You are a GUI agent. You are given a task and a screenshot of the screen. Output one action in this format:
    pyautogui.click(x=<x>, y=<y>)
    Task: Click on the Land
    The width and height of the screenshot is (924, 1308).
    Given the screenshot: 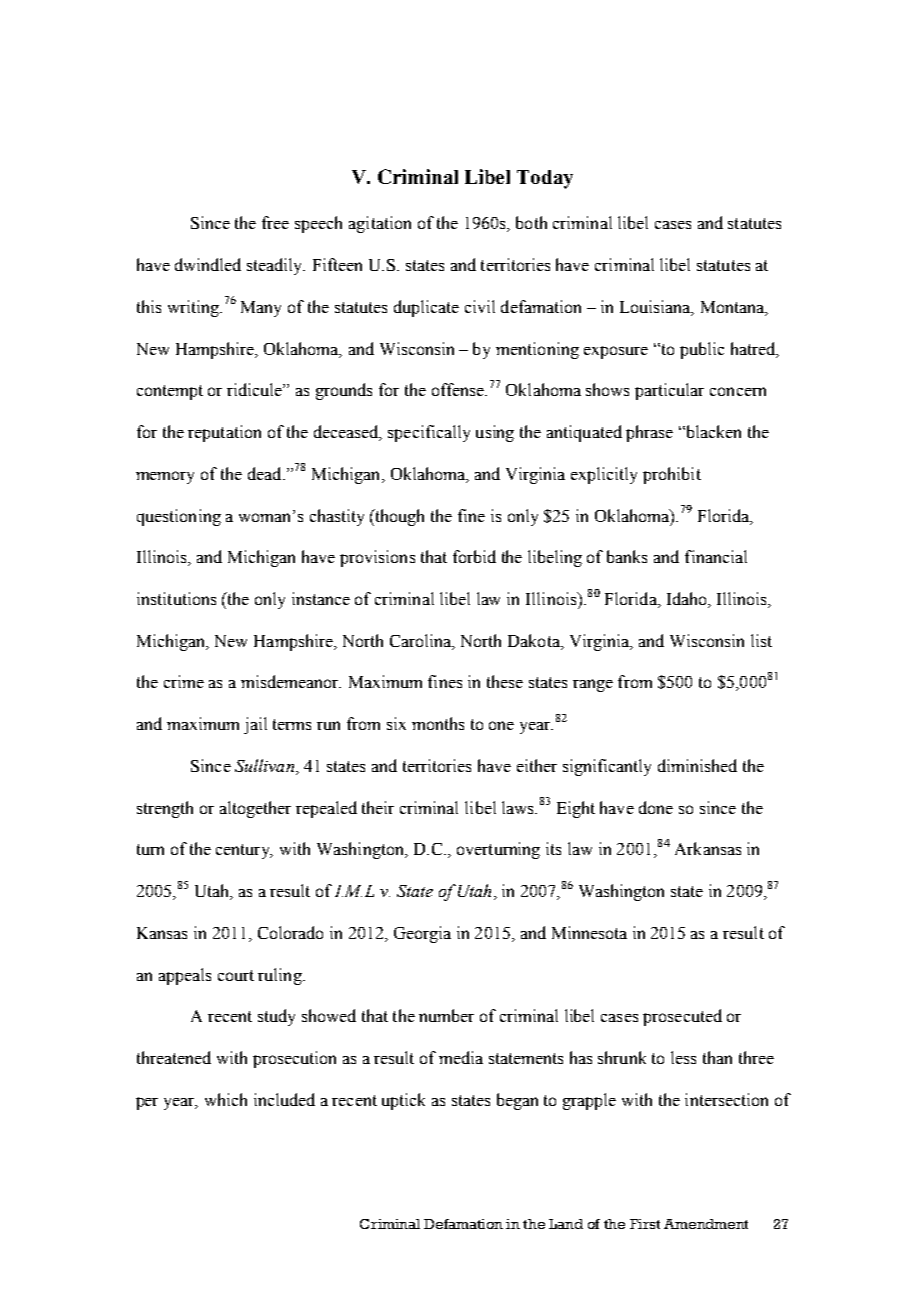 What is the action you would take?
    pyautogui.click(x=566, y=1224)
